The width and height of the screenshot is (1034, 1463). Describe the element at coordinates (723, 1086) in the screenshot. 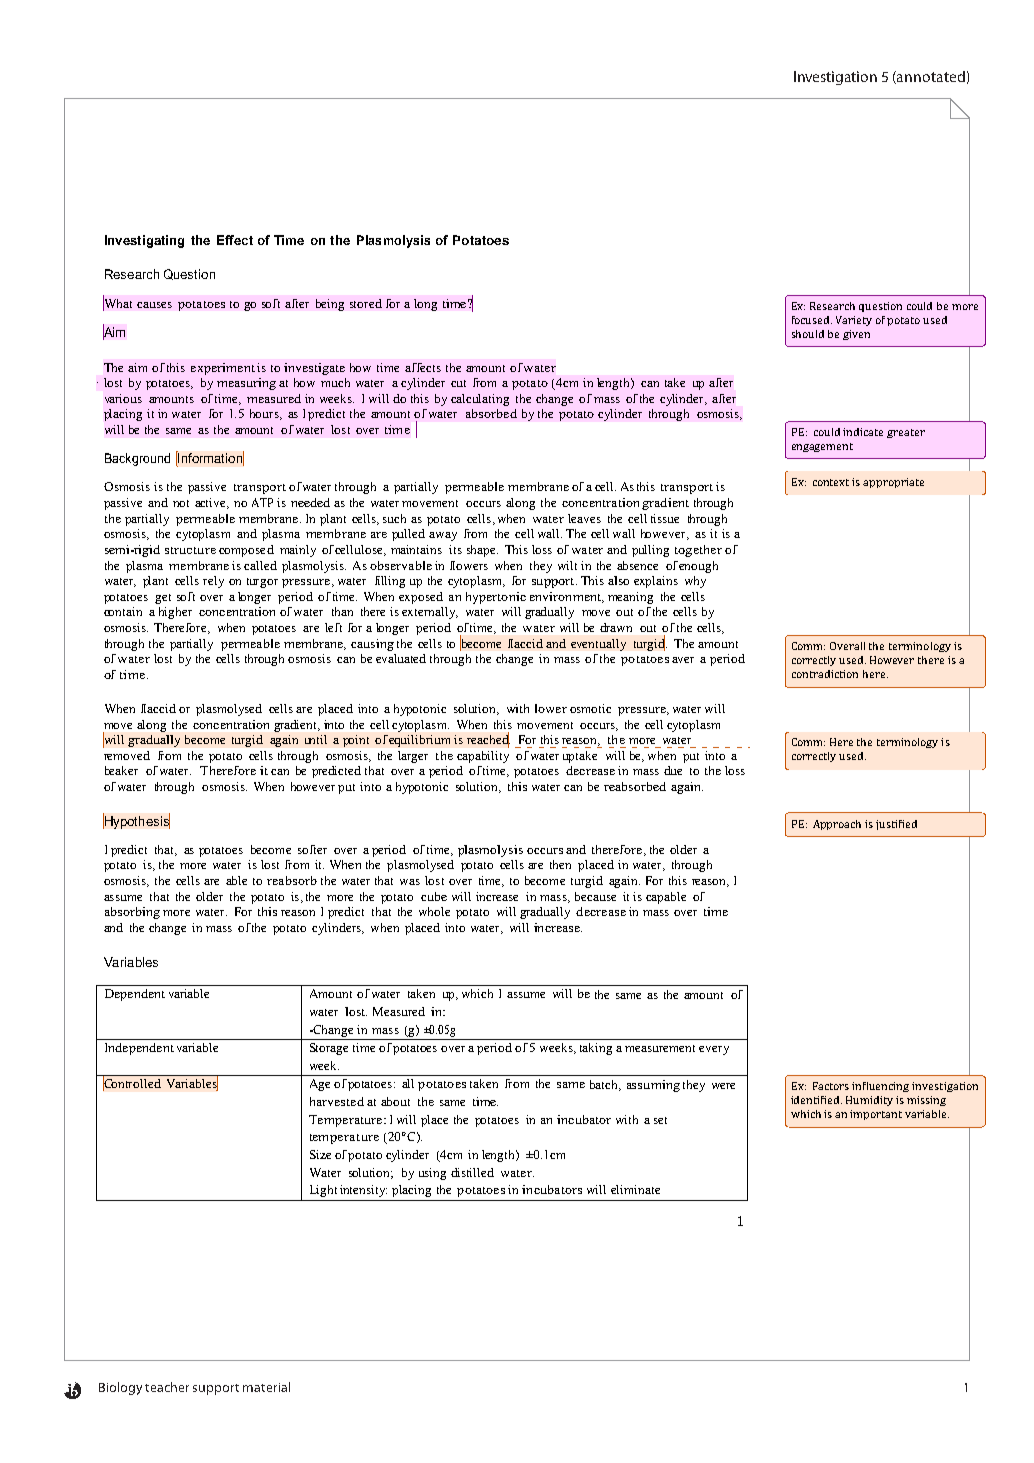

I see `were` at that location.
